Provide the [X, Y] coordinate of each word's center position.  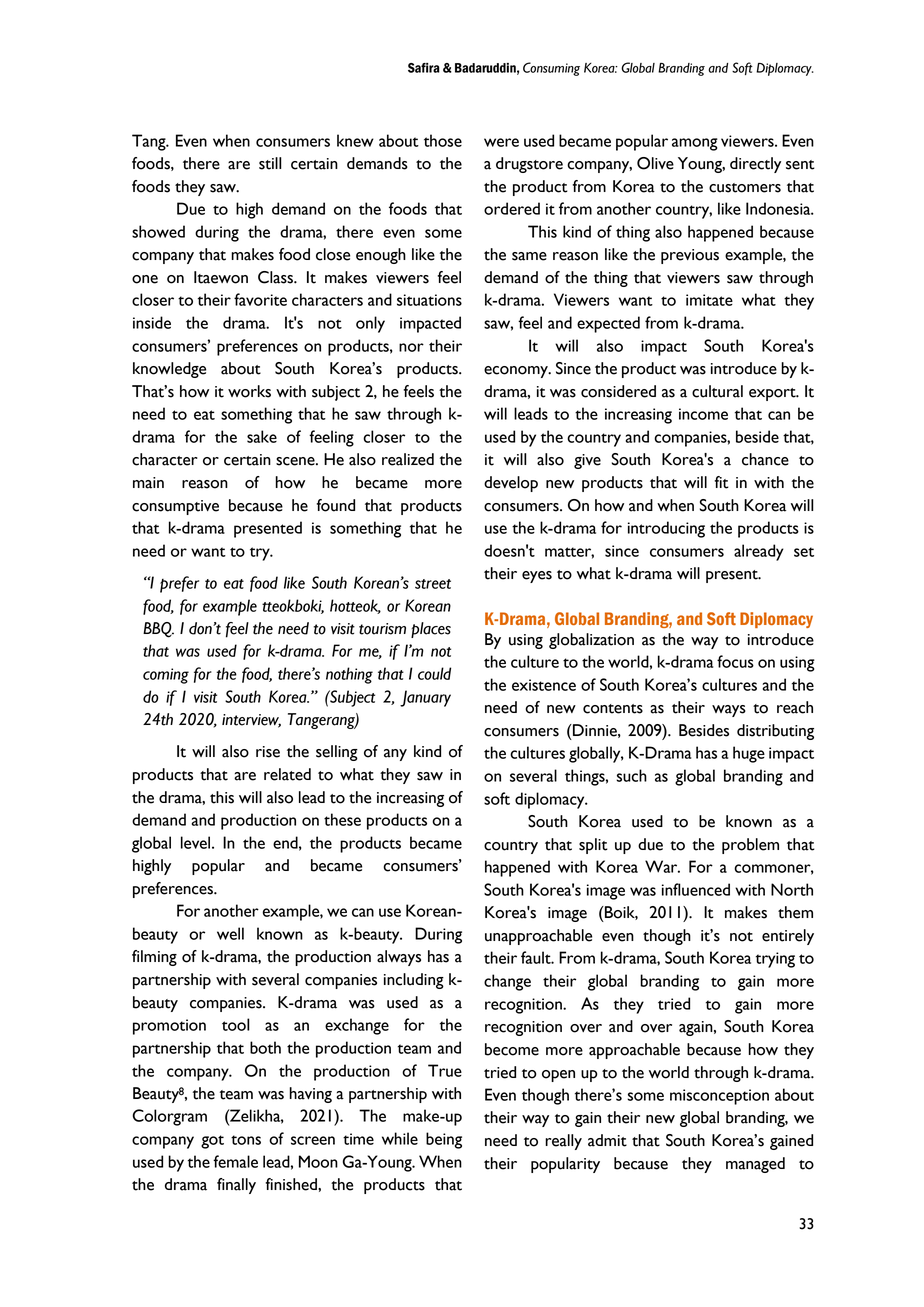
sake [262, 436]
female [235, 1161]
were [501, 142]
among [695, 144]
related [287, 774]
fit [722, 482]
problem [750, 846]
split [593, 846]
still [270, 163]
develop [511, 484]
